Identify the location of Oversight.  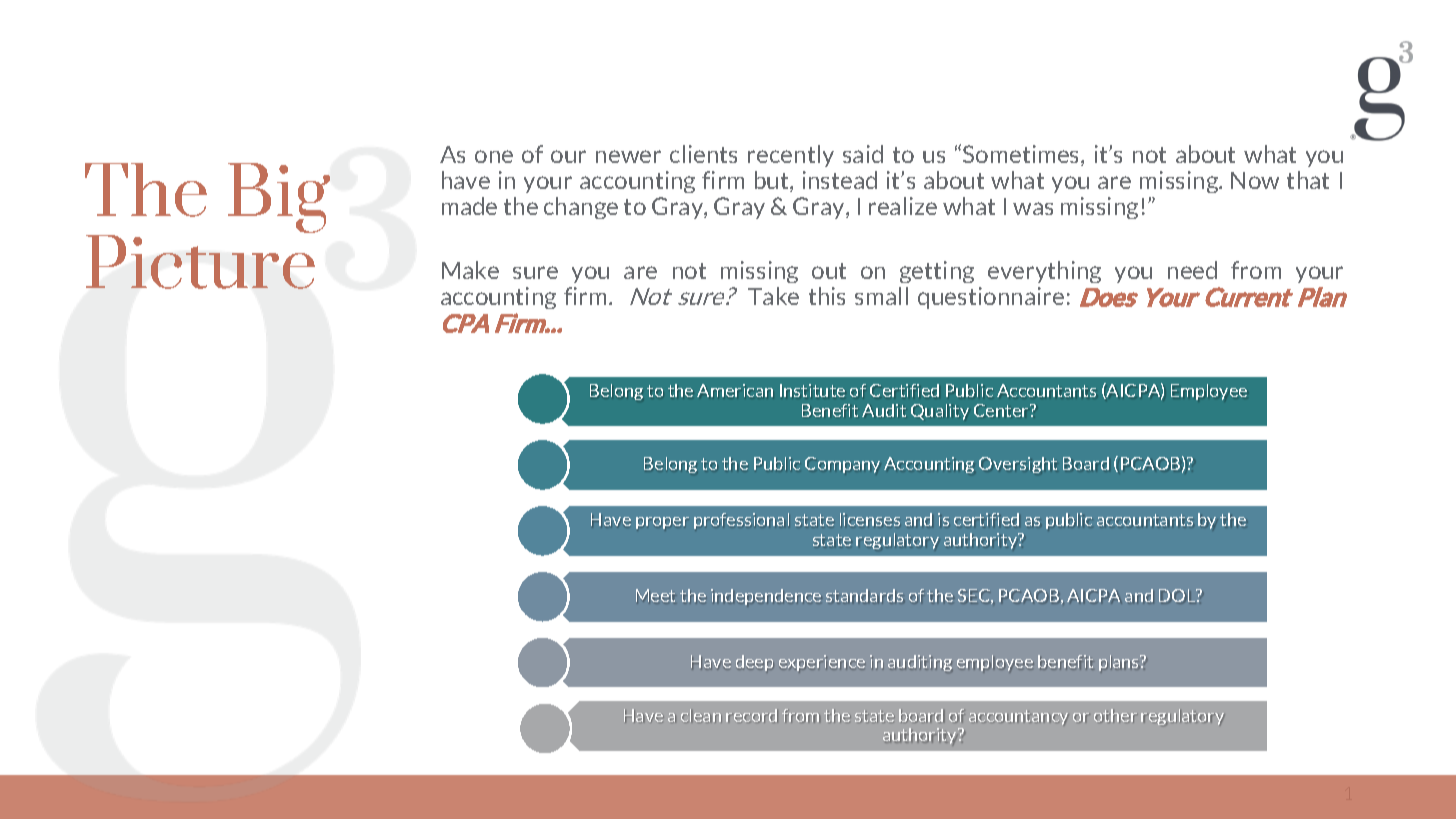
(1018, 465).
